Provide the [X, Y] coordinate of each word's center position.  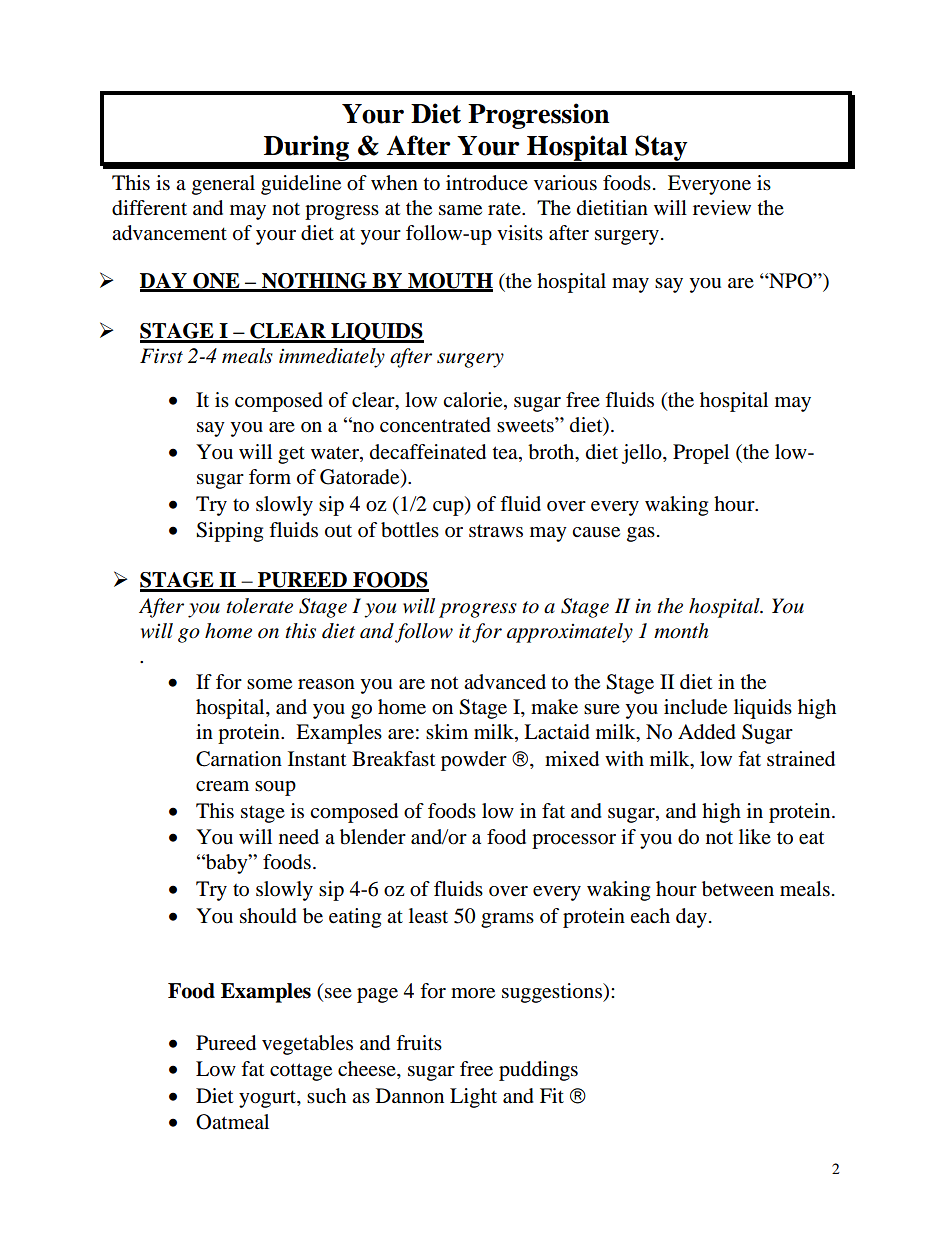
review [722, 208]
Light [473, 1098]
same [460, 210]
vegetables [307, 1045]
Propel [701, 454]
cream [222, 786]
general [223, 185]
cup [449, 508]
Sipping [229, 532]
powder [474, 761]
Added [707, 732]
